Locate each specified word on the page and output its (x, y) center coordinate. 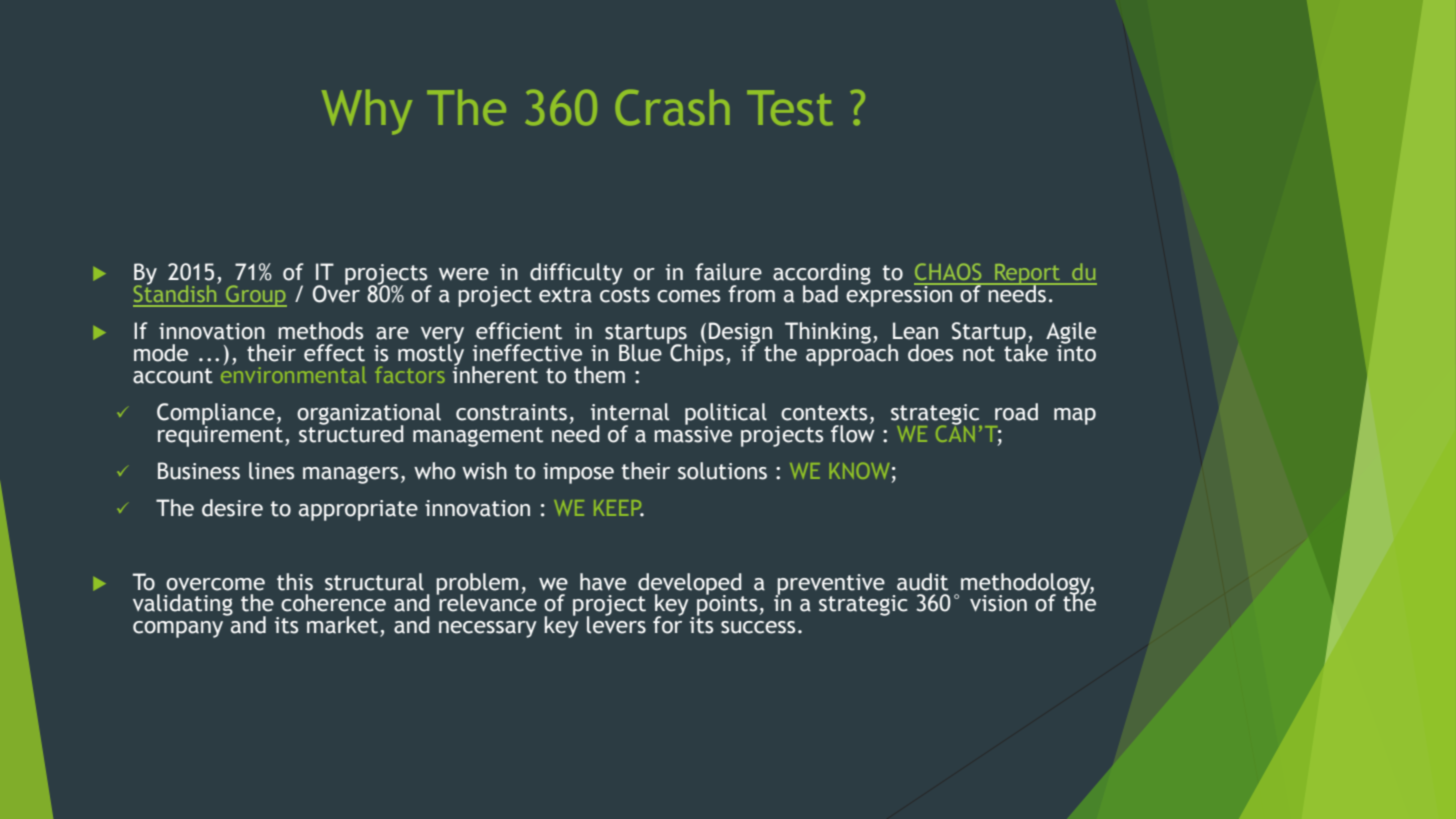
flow (853, 432)
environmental (293, 373)
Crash (672, 108)
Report (1028, 275)
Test (790, 108)
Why (367, 112)
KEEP (619, 508)
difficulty (576, 274)
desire (232, 508)
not (979, 354)
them (599, 375)
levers (616, 624)
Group (255, 296)
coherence (333, 603)
